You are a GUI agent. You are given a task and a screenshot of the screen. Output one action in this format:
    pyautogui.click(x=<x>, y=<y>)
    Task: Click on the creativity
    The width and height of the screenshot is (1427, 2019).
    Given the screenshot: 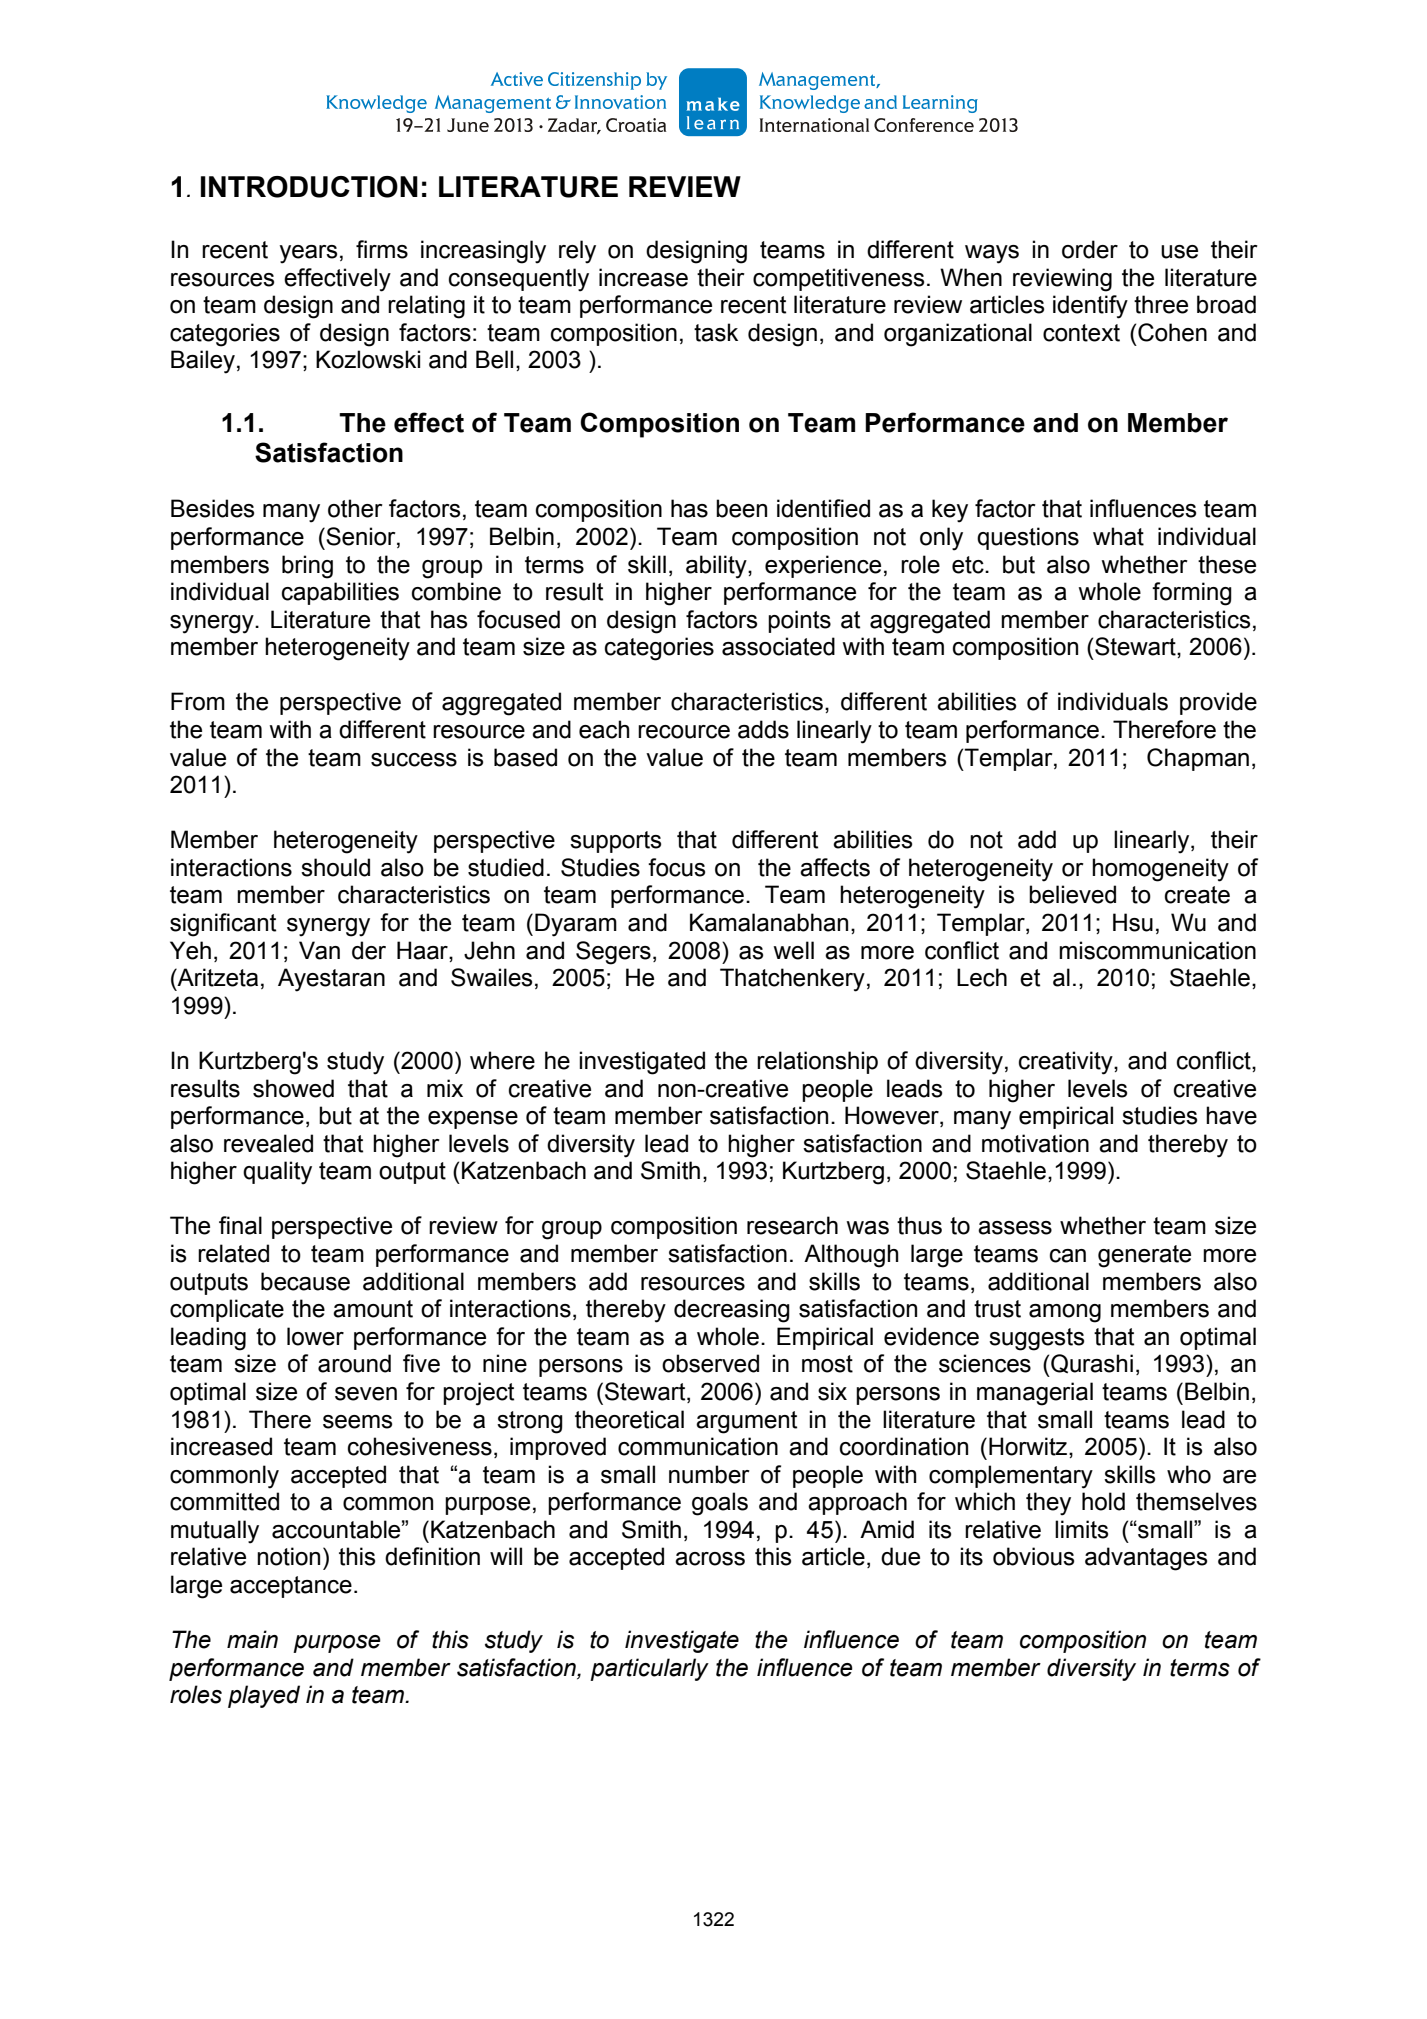 What is the action you would take?
    pyautogui.click(x=1067, y=1063)
